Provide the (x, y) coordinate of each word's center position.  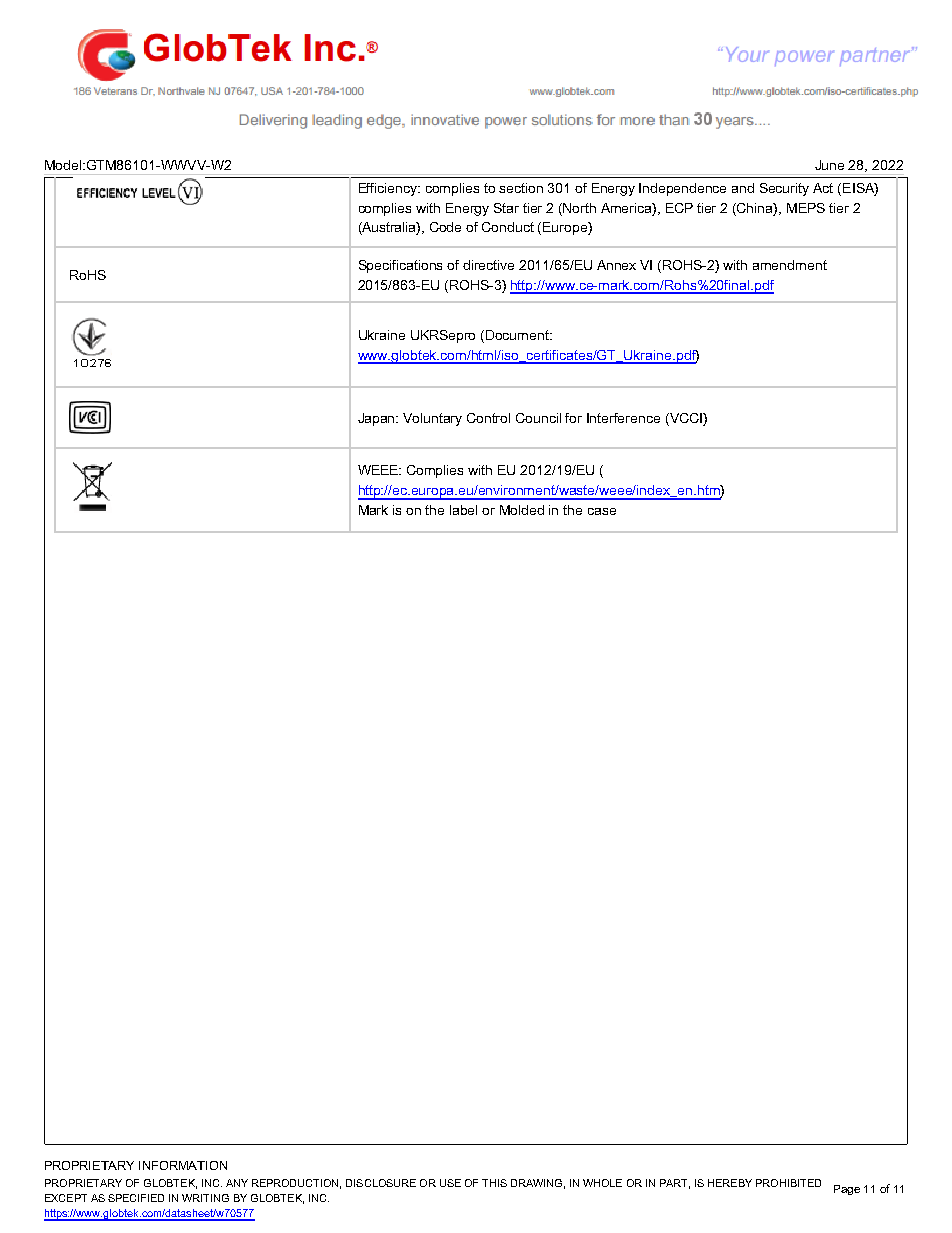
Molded (522, 510)
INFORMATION (183, 1165)
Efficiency (389, 189)
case (602, 511)
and (743, 188)
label (463, 510)
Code (445, 227)
